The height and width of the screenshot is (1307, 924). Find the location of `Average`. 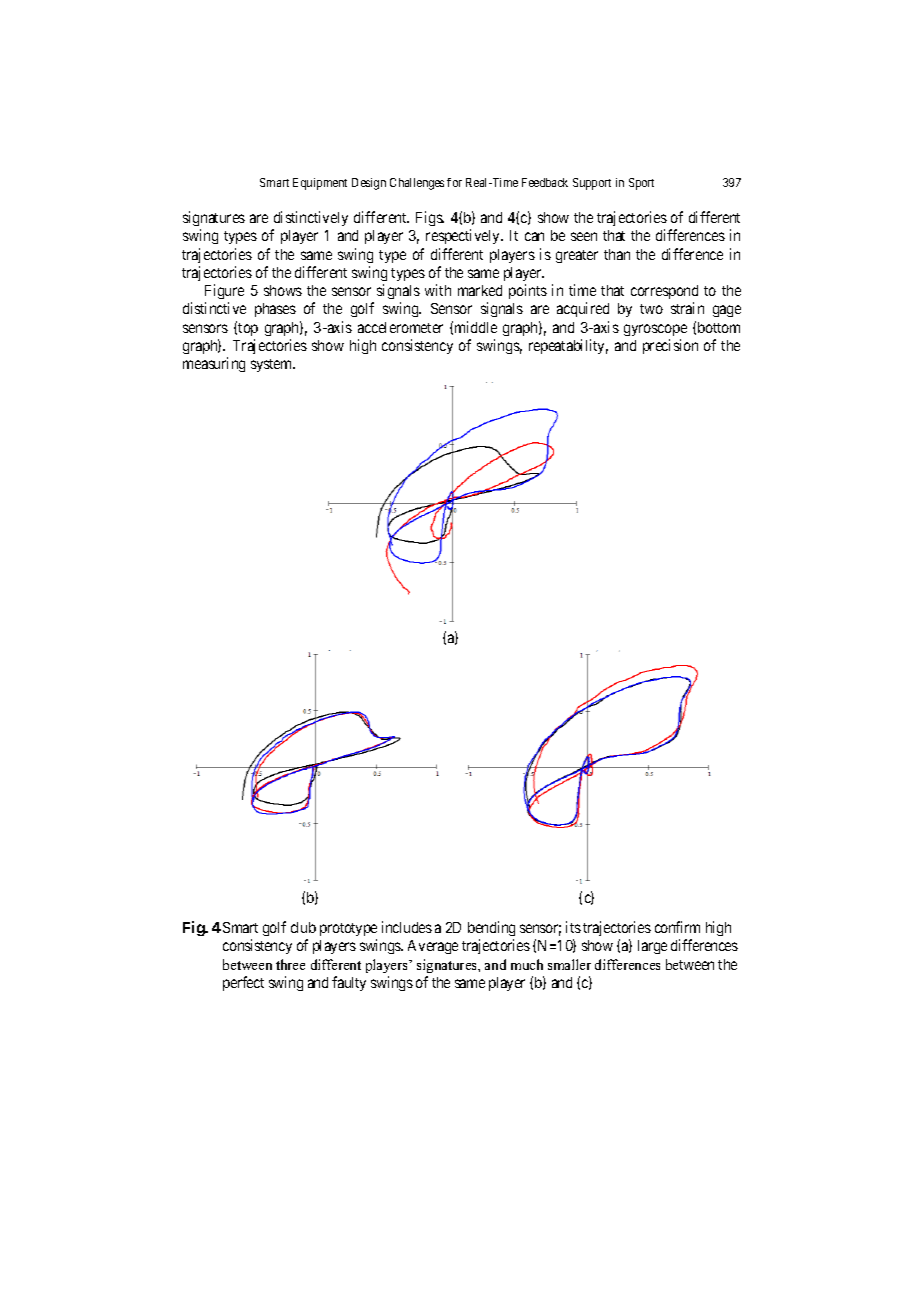

Average is located at coordinates (433, 947).
